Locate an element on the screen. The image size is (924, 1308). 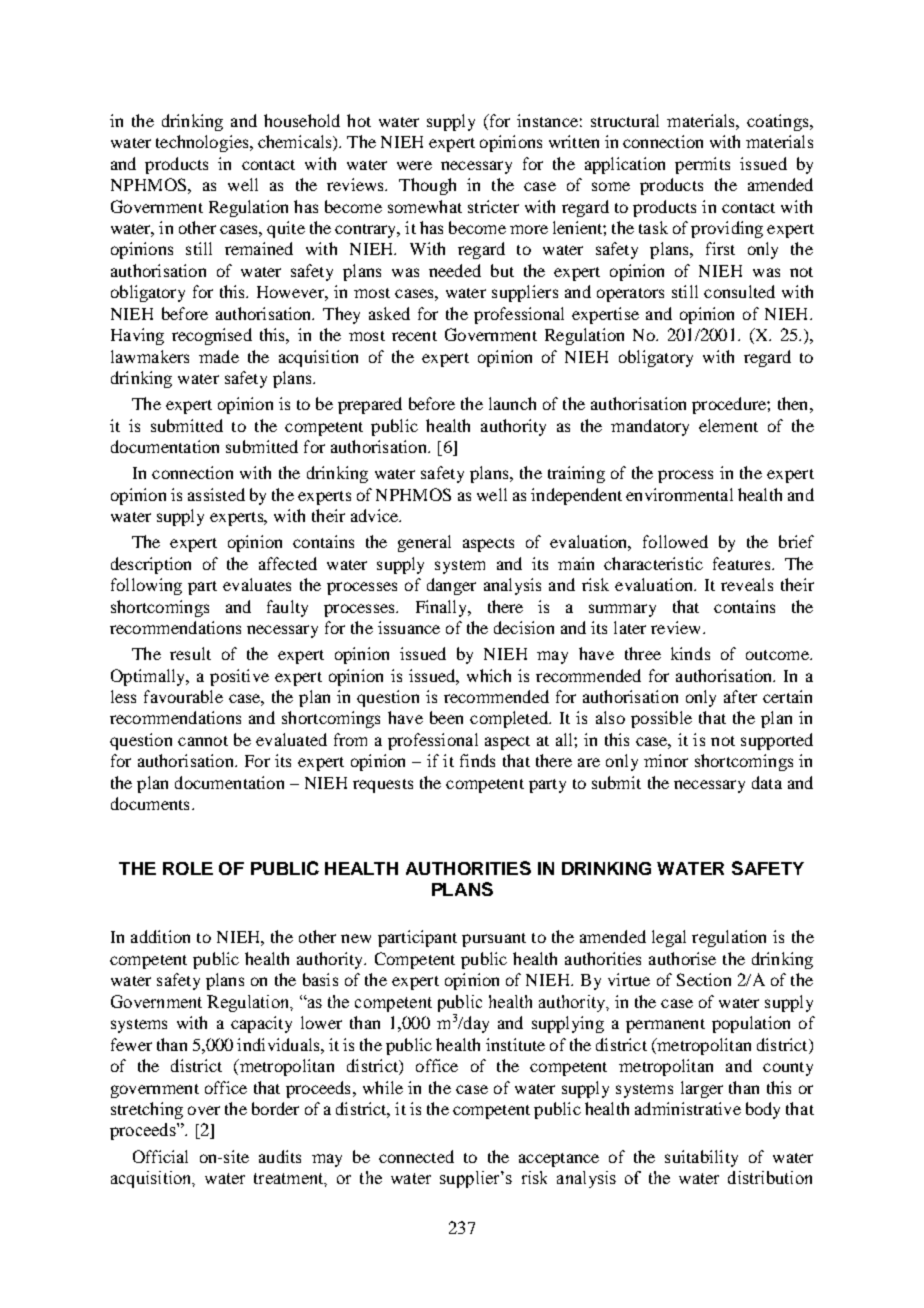
permits is located at coordinates (702, 165).
